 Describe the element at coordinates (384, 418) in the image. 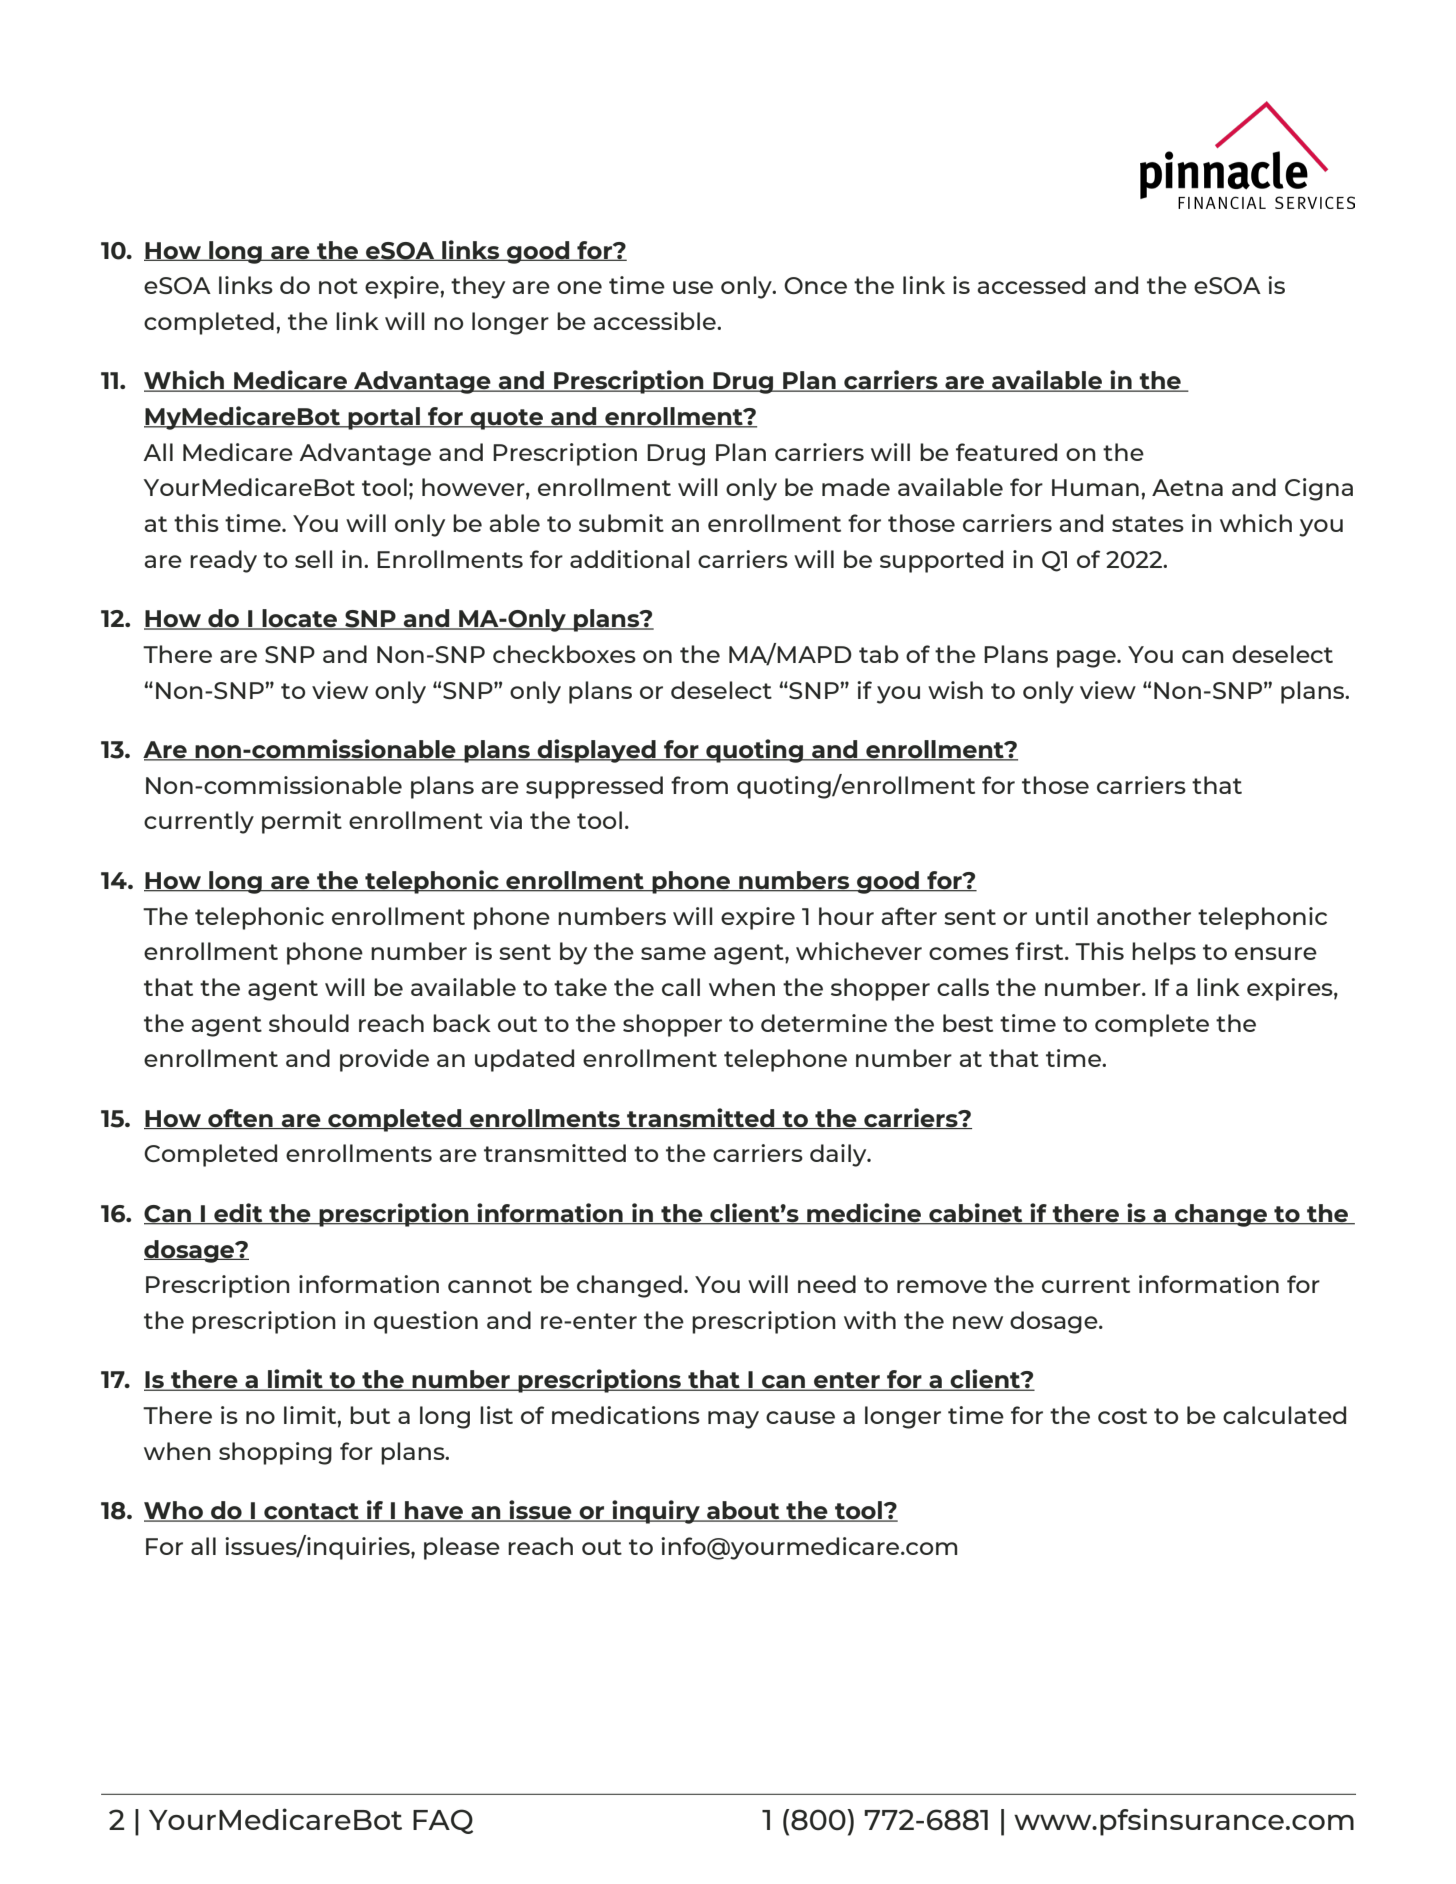

I see `portal` at that location.
